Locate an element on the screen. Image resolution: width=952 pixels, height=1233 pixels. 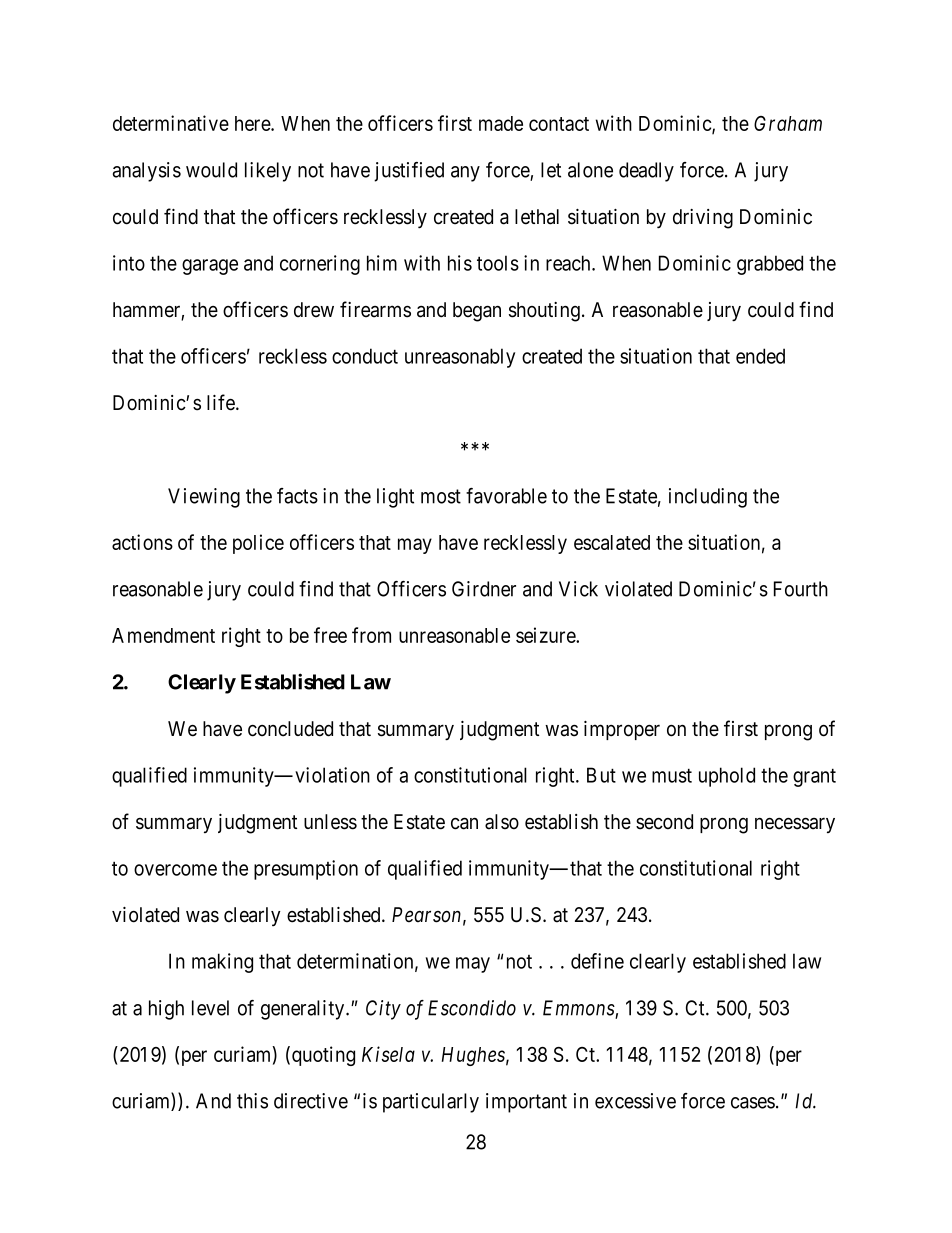
would is located at coordinates (211, 170).
